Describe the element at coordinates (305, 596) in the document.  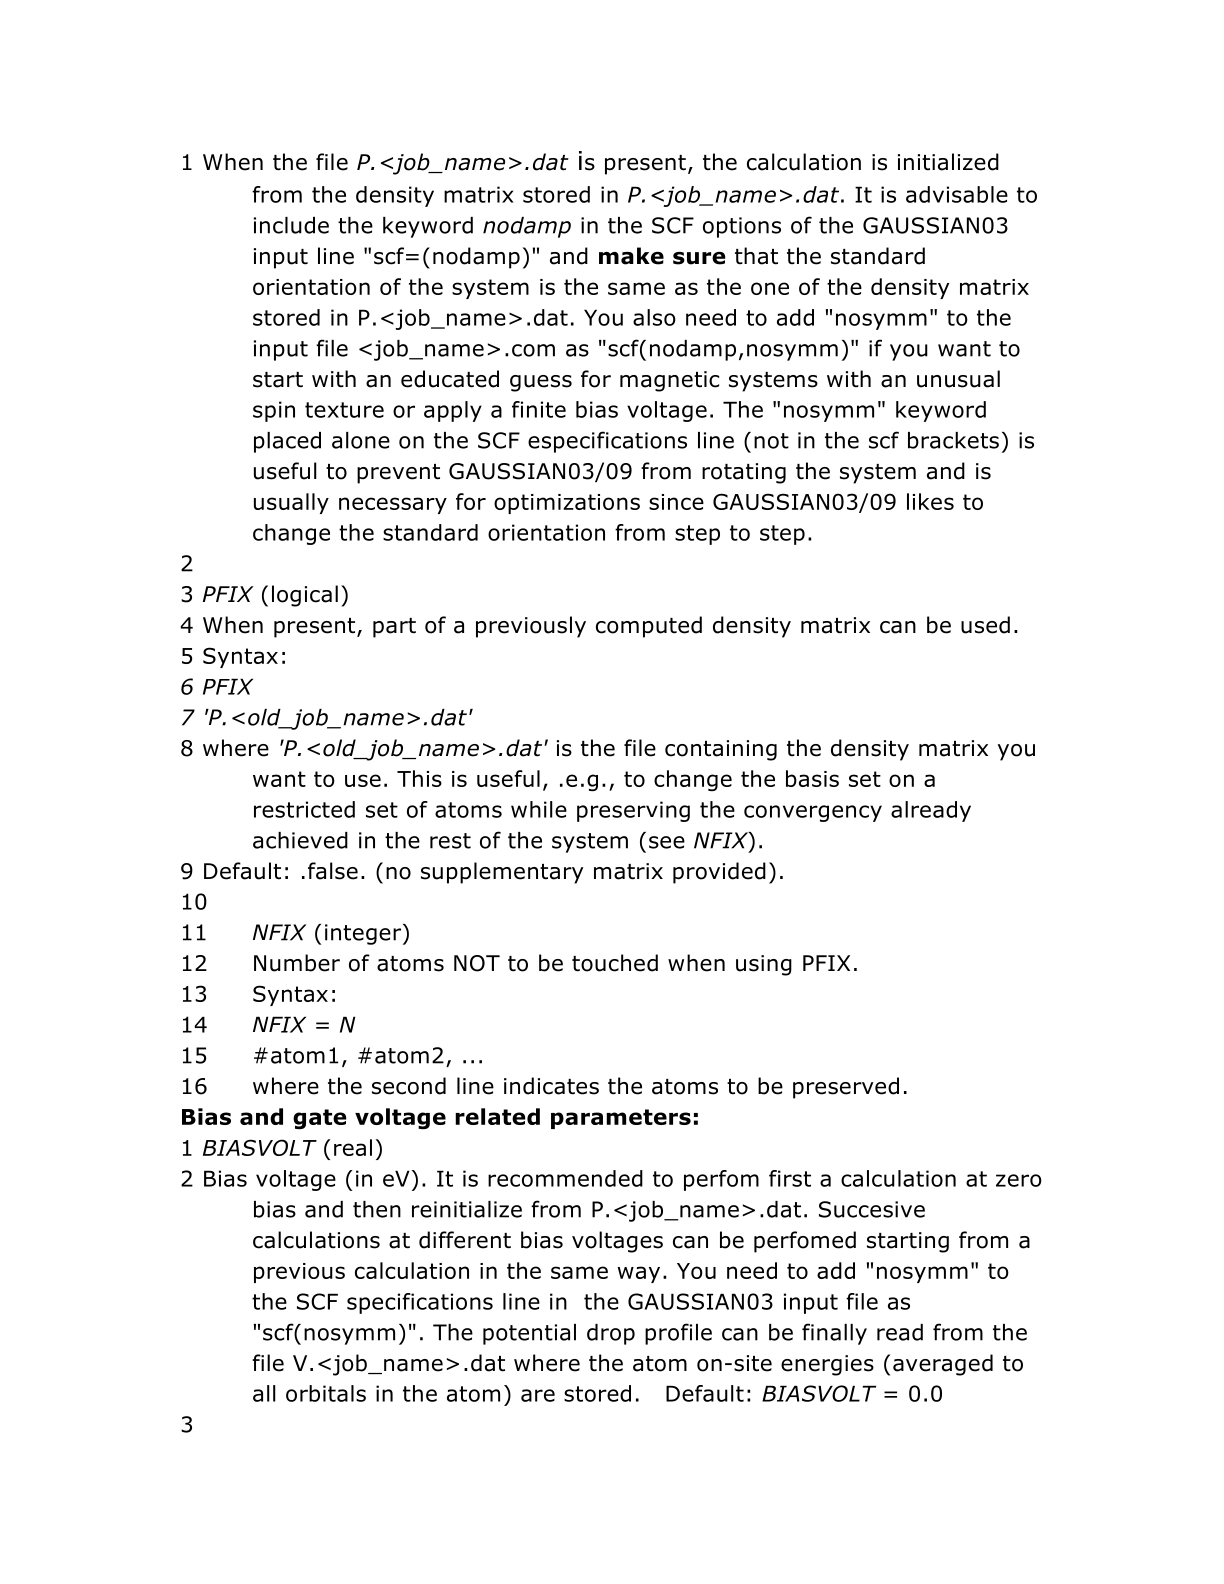
I see `logical` at that location.
